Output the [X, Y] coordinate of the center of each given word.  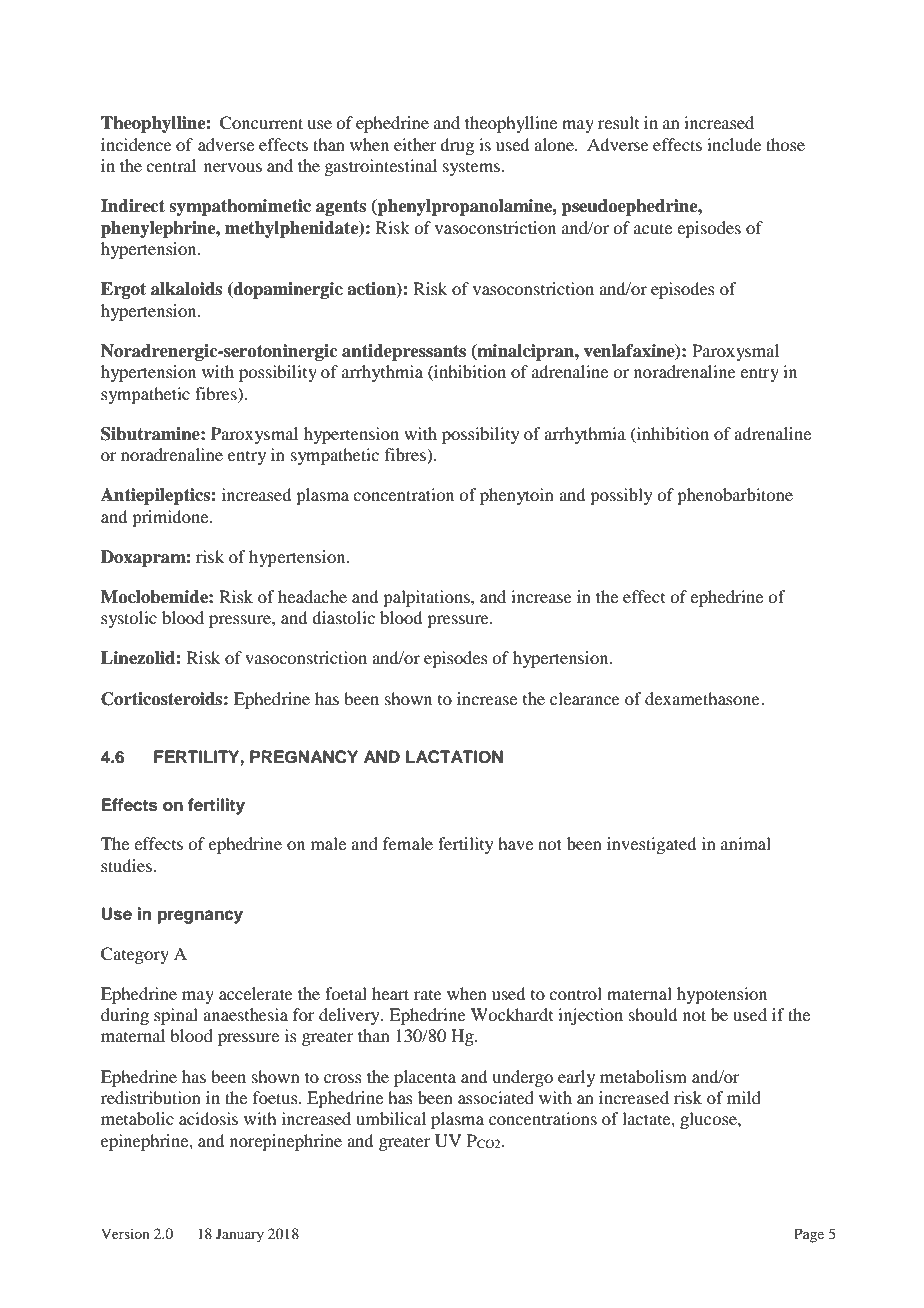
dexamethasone [703, 698]
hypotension [722, 995]
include [734, 144]
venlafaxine [630, 351]
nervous [233, 167]
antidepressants [404, 352]
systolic [129, 619]
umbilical [391, 1118]
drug [457, 146]
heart [390, 993]
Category [135, 955]
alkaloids [186, 289]
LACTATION [454, 757]
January [240, 1235]
